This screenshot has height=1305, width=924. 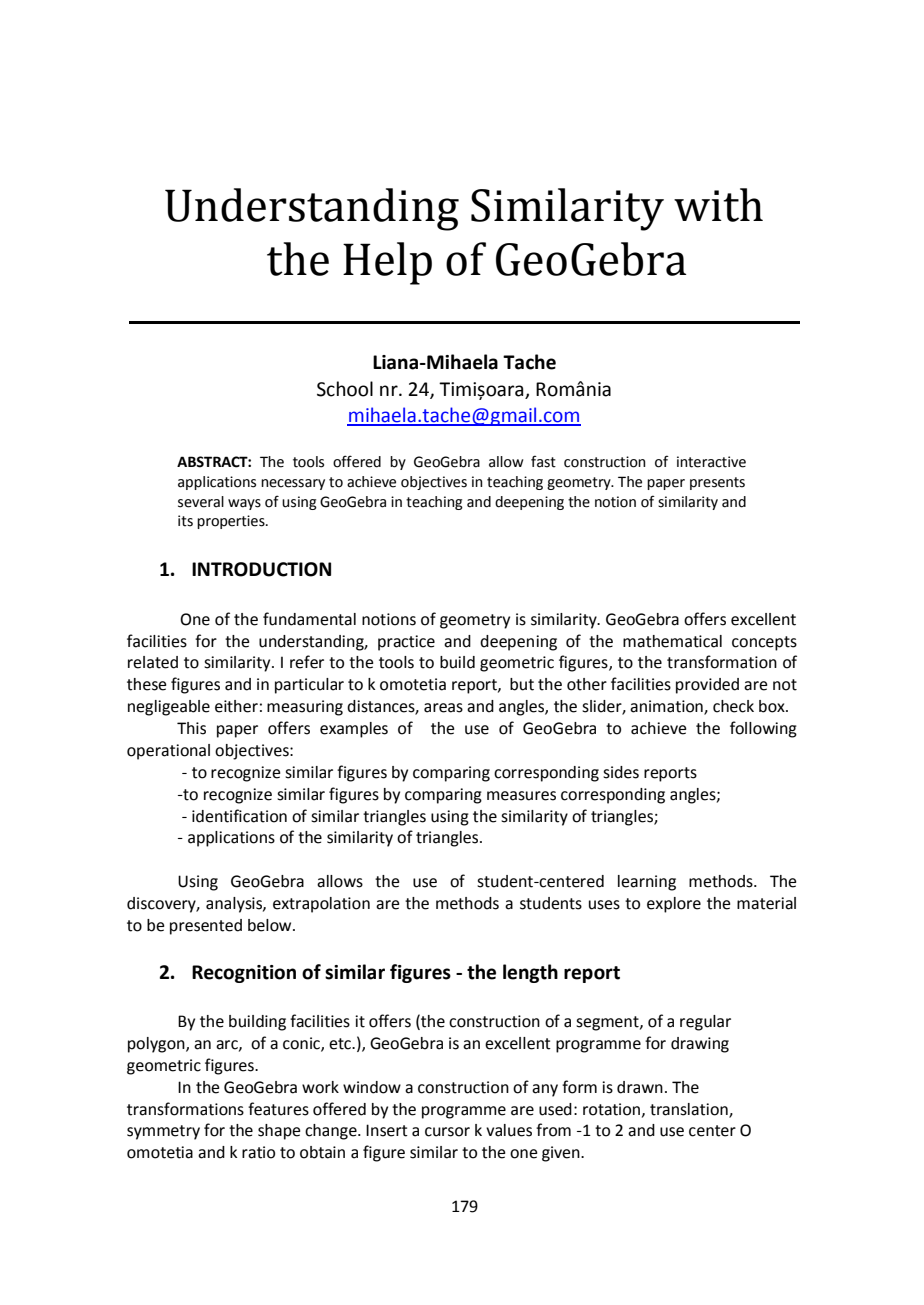 I want to click on explore, so click(x=674, y=905).
